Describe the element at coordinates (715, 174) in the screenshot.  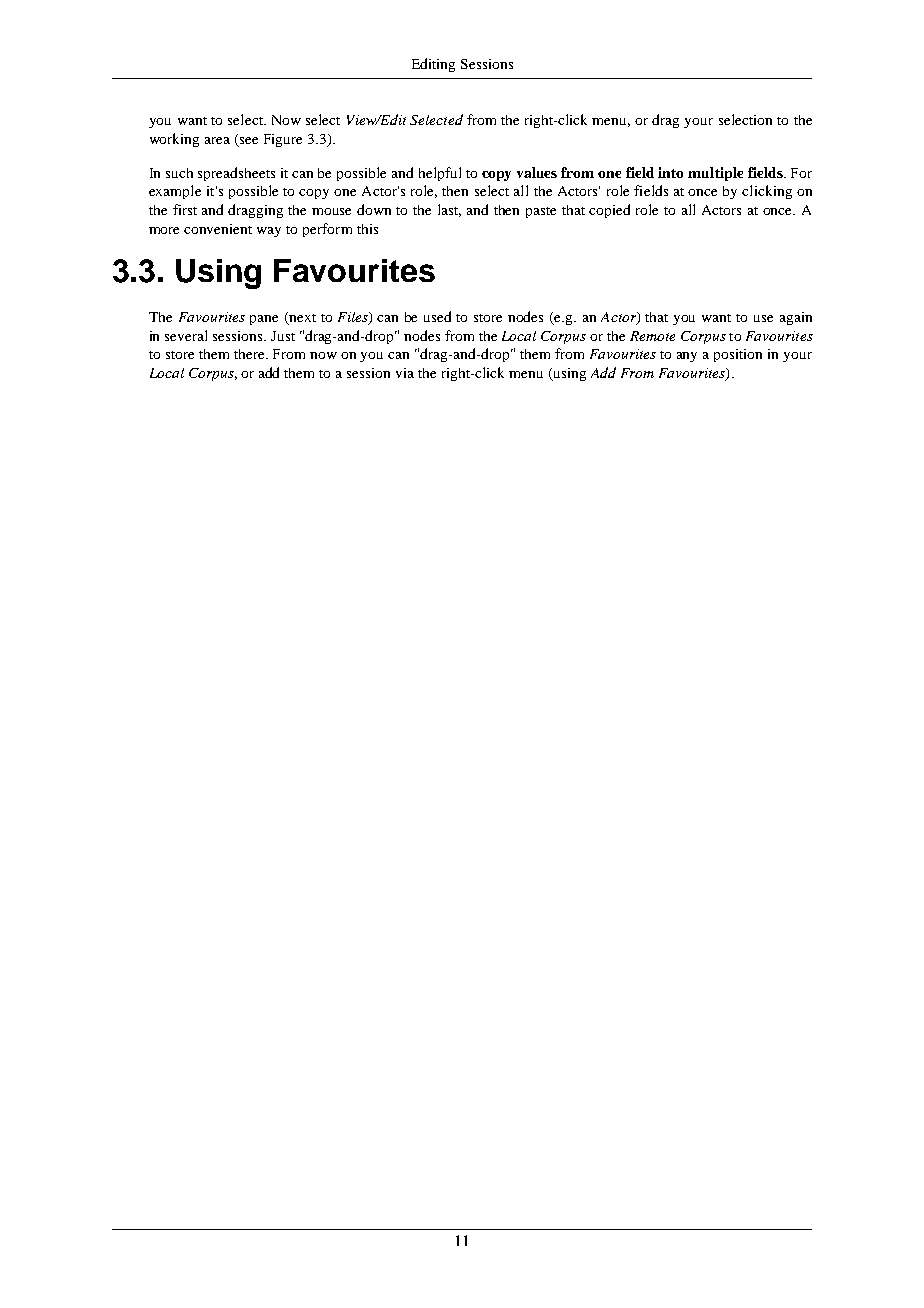
I see `multiple` at that location.
